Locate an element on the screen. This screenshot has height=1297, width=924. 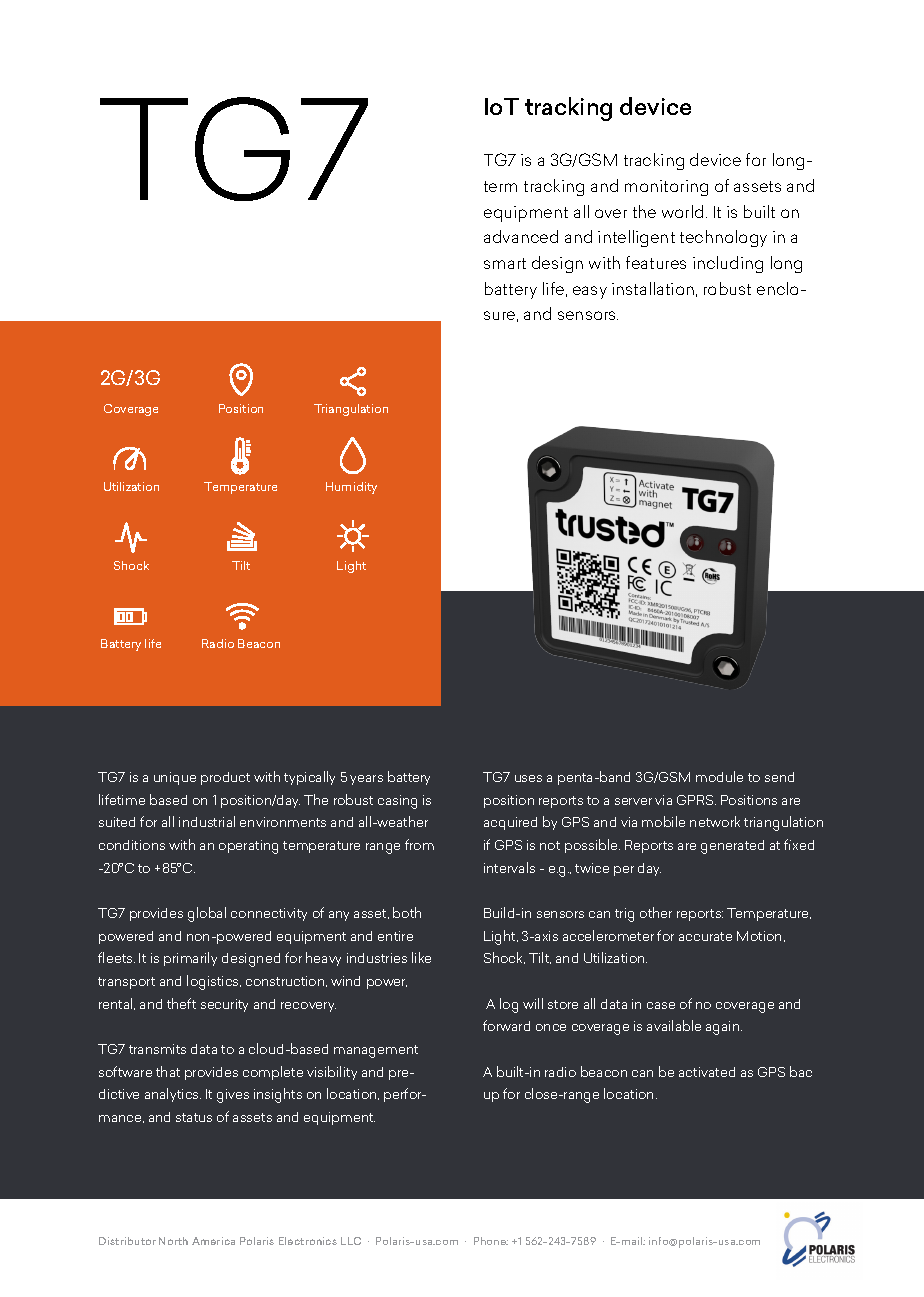
Humidity is located at coordinates (351, 488).
